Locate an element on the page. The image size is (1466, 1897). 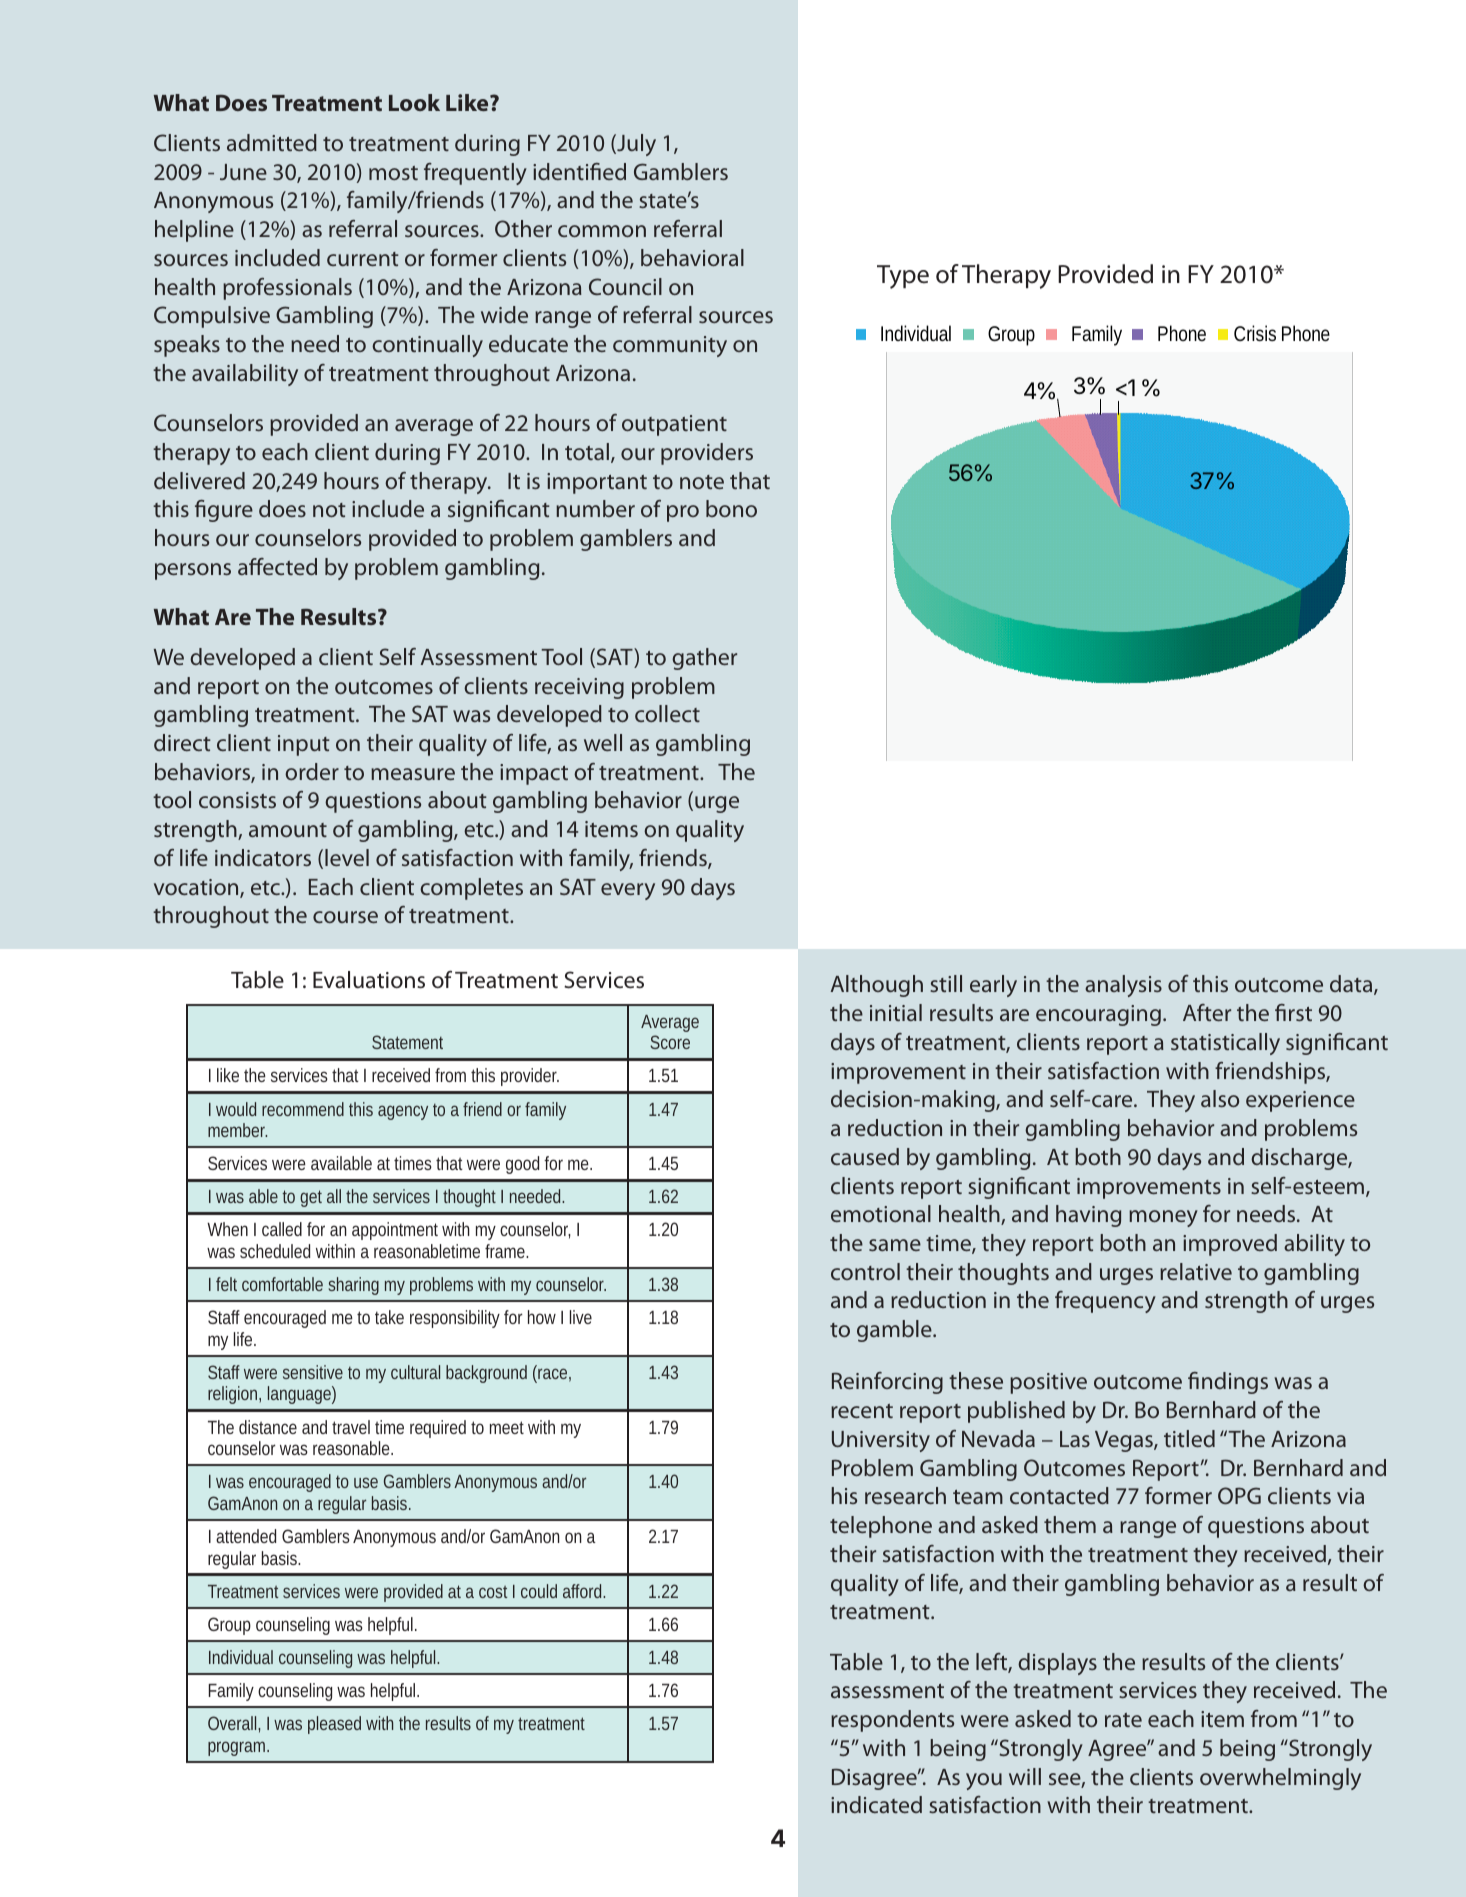
travel is located at coordinates (351, 1427).
